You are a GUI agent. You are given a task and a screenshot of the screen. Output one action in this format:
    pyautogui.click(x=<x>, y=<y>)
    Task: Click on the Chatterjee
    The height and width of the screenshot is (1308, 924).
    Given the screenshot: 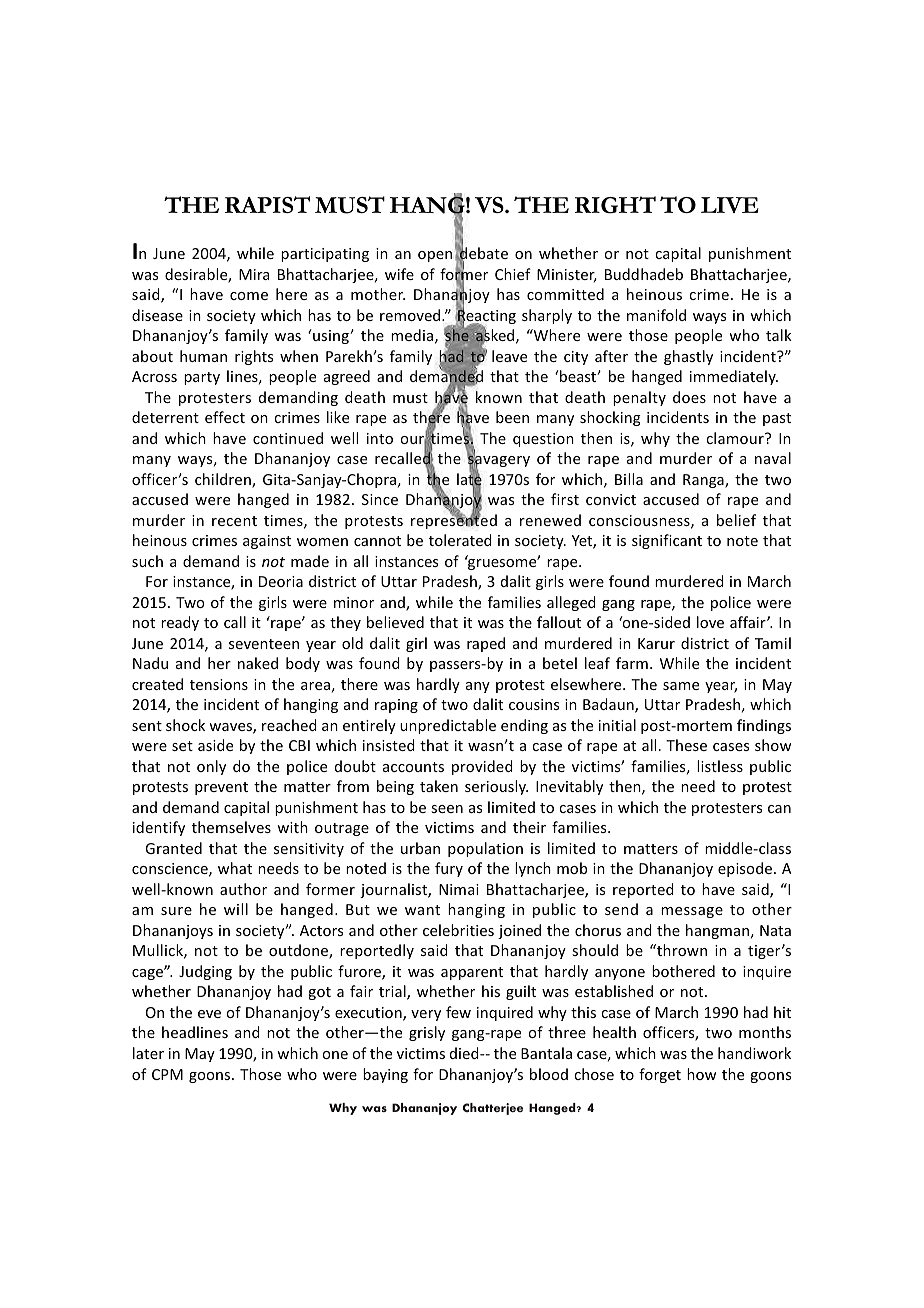 What is the action you would take?
    pyautogui.click(x=493, y=1109)
